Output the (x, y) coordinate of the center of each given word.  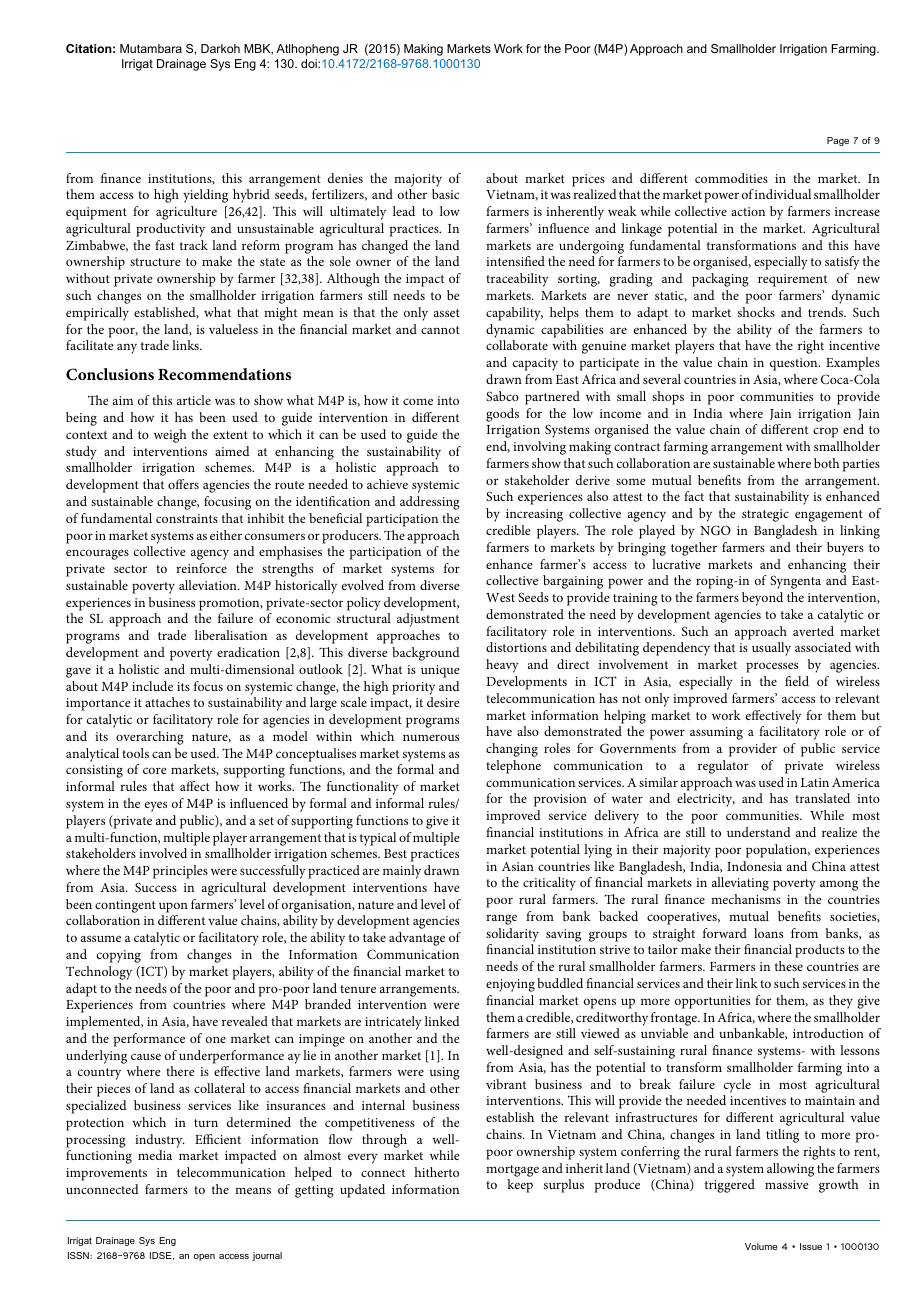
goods (502, 415)
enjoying (510, 985)
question (795, 364)
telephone (513, 767)
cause (146, 1056)
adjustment (428, 620)
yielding (205, 196)
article (194, 400)
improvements (106, 1174)
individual (783, 194)
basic (445, 194)
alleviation (209, 585)
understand (759, 832)
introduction (828, 1033)
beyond (762, 599)
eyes (156, 806)
